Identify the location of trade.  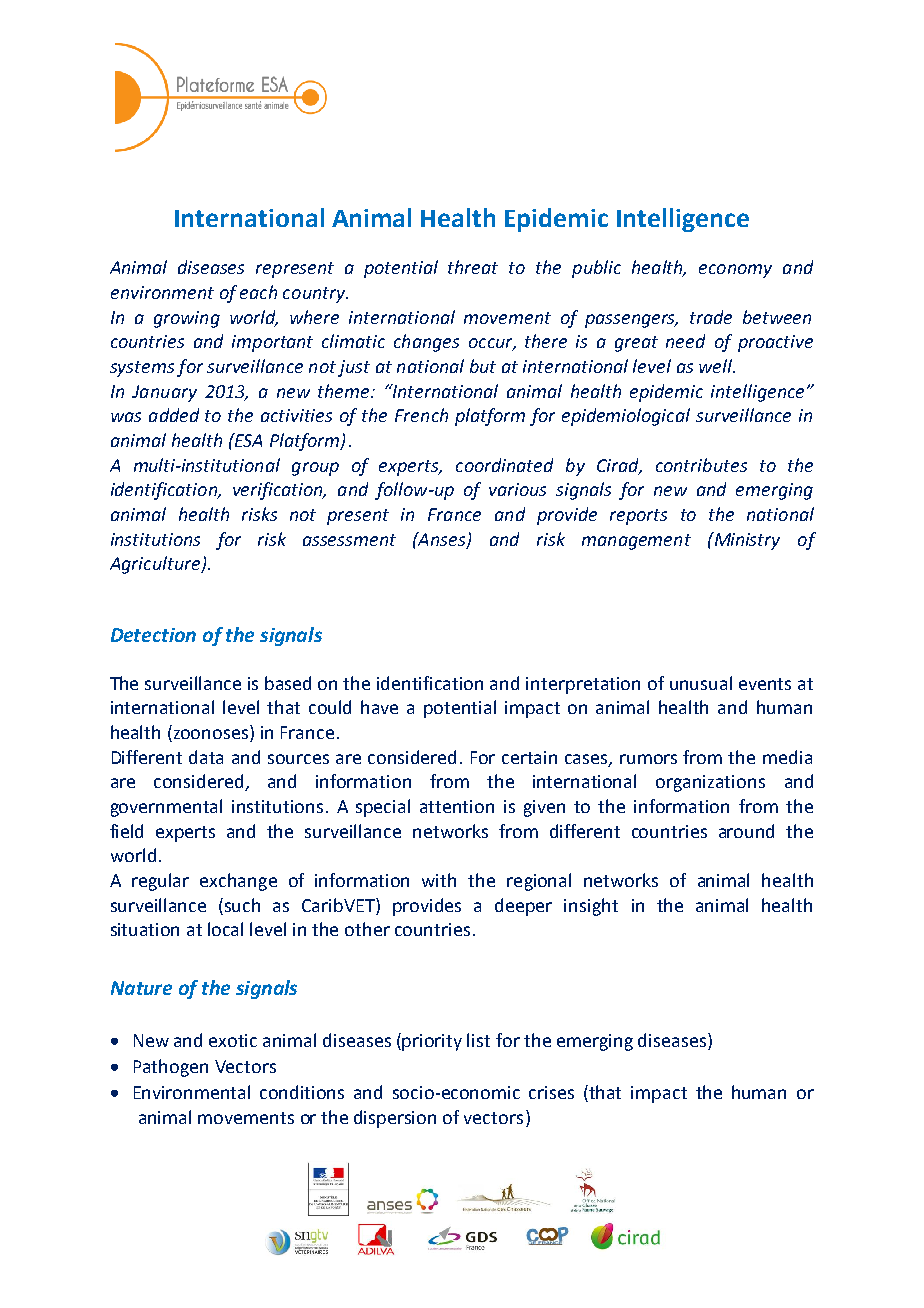
(711, 317).
